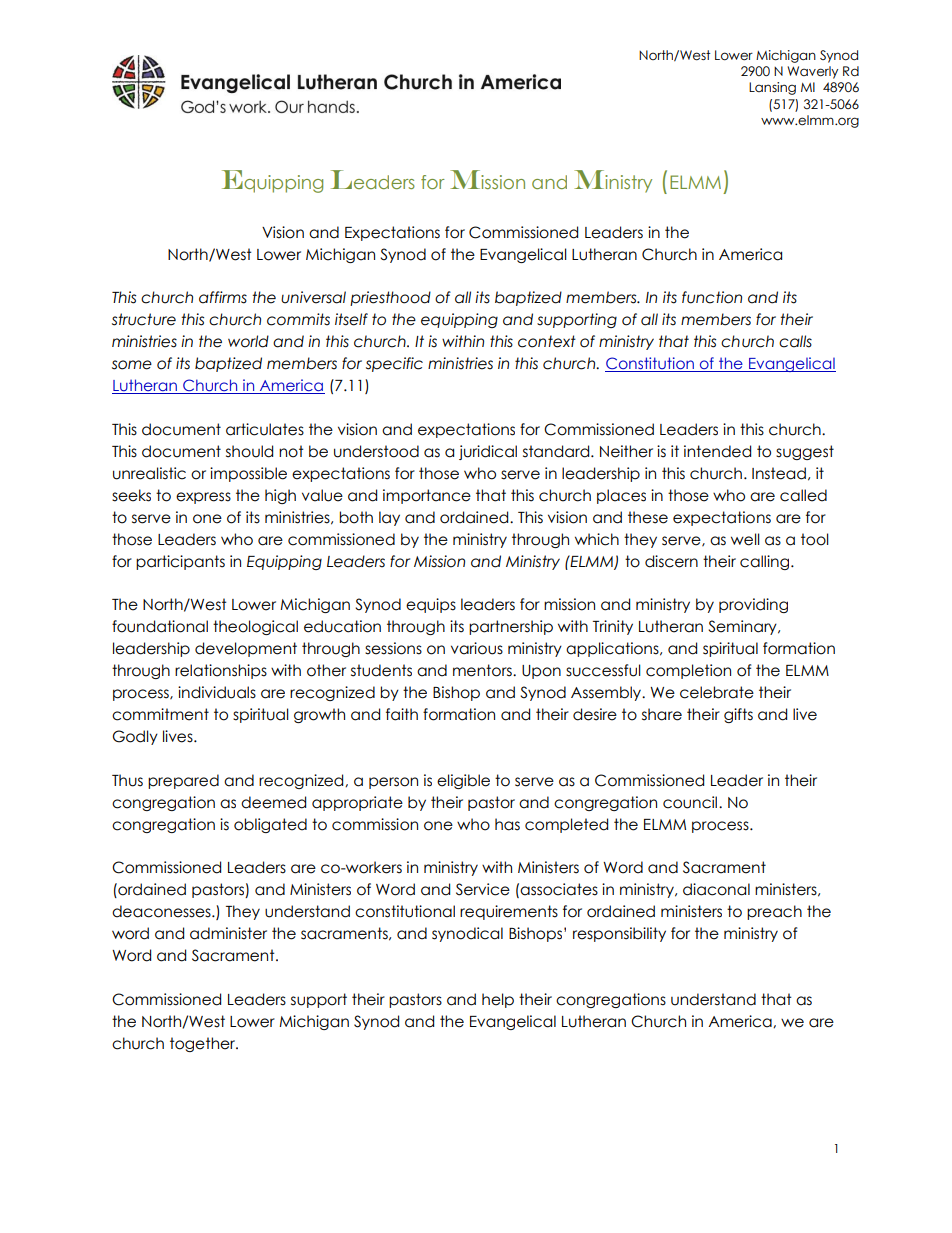  I want to click on individuals, so click(217, 692).
